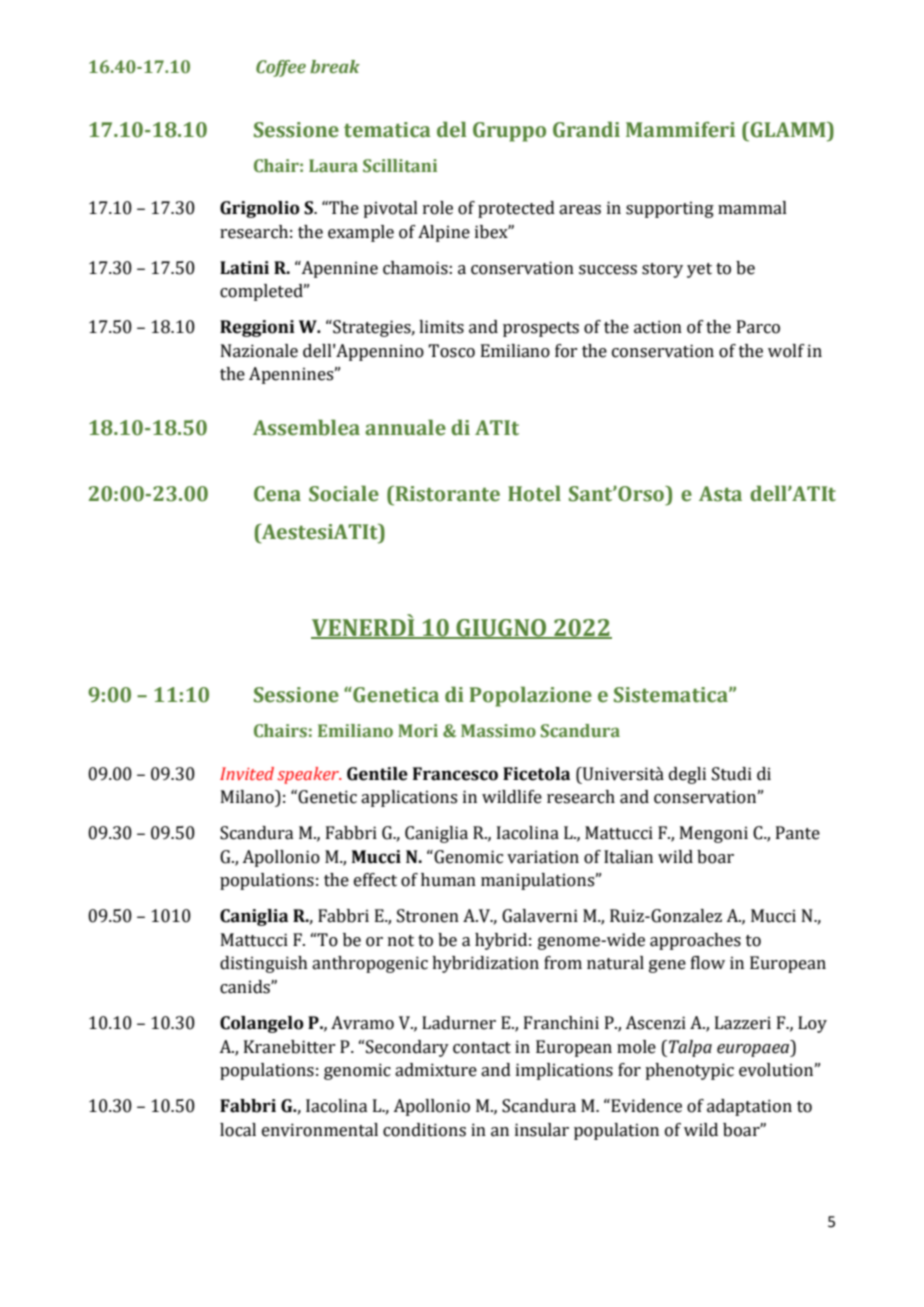  Describe the element at coordinates (277, 494) in the page. I see `Cena` at that location.
